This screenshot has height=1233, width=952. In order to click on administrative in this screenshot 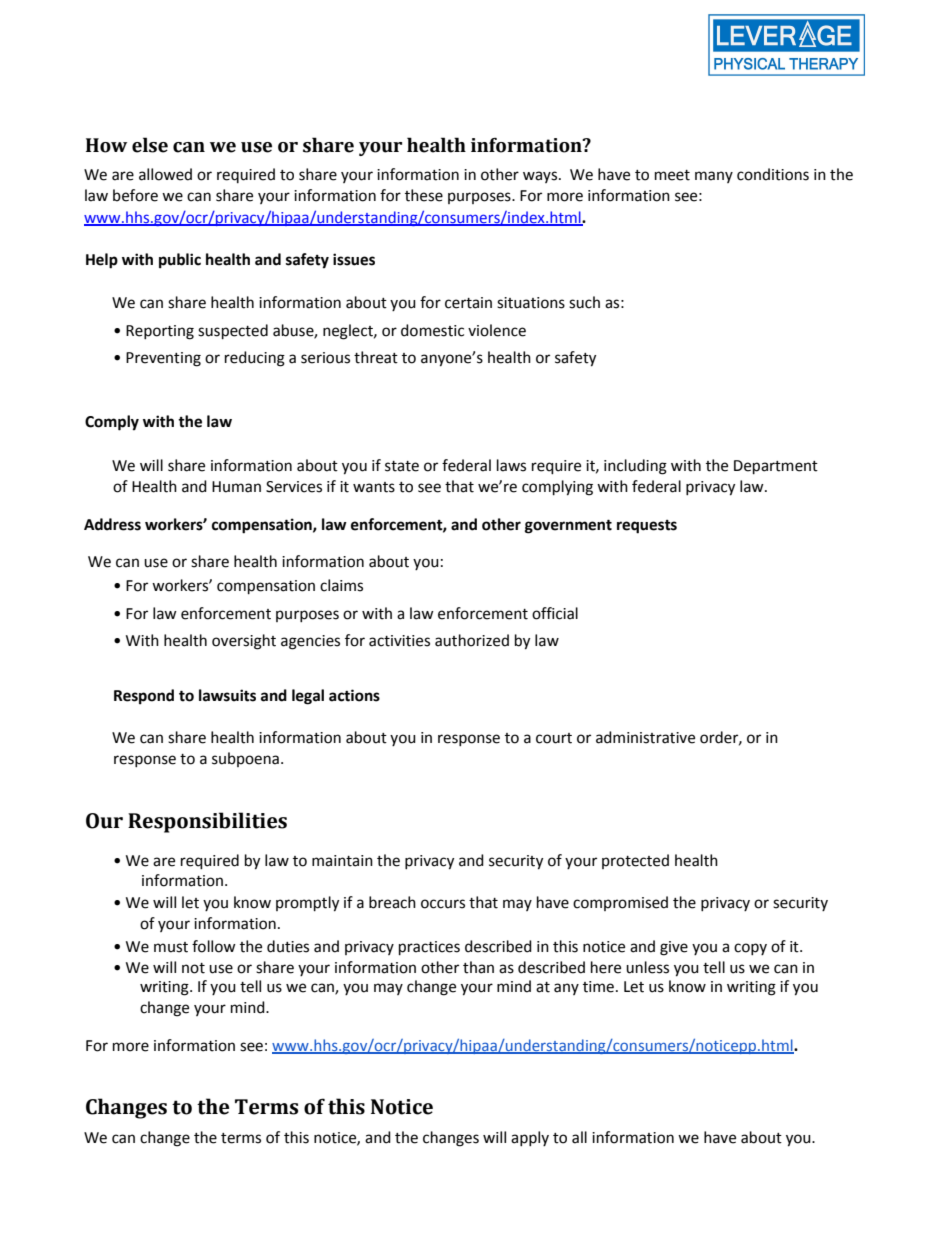, I will do `click(645, 737)`.
